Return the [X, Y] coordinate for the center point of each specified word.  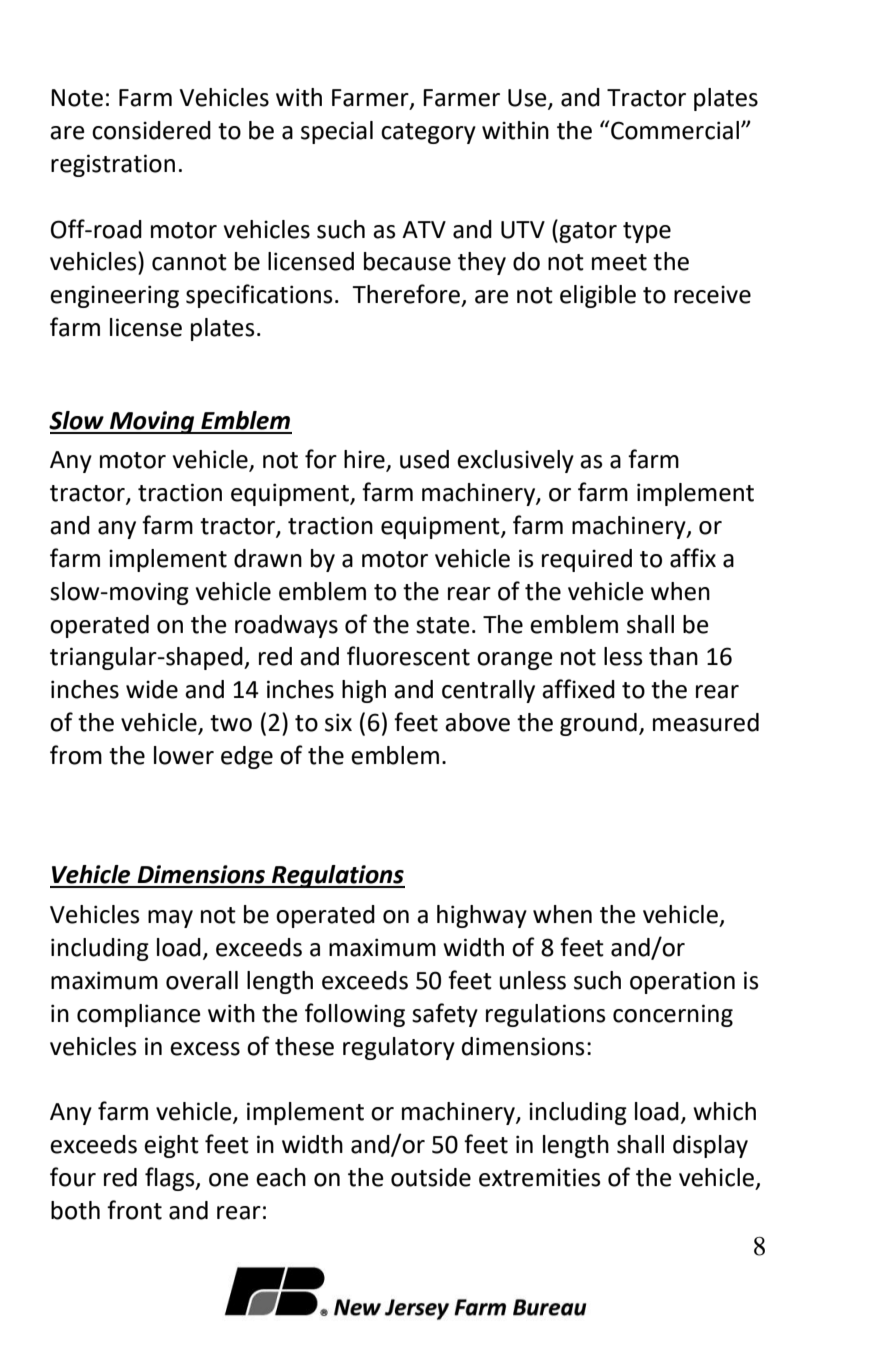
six [338, 722]
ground [598, 724]
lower [184, 755]
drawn [268, 558]
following [355, 1015]
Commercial [675, 130]
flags [171, 1179]
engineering [114, 296]
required [587, 560]
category [428, 133]
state [443, 625]
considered [151, 130]
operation [682, 982]
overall [202, 980]
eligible [598, 296]
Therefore [406, 294]
